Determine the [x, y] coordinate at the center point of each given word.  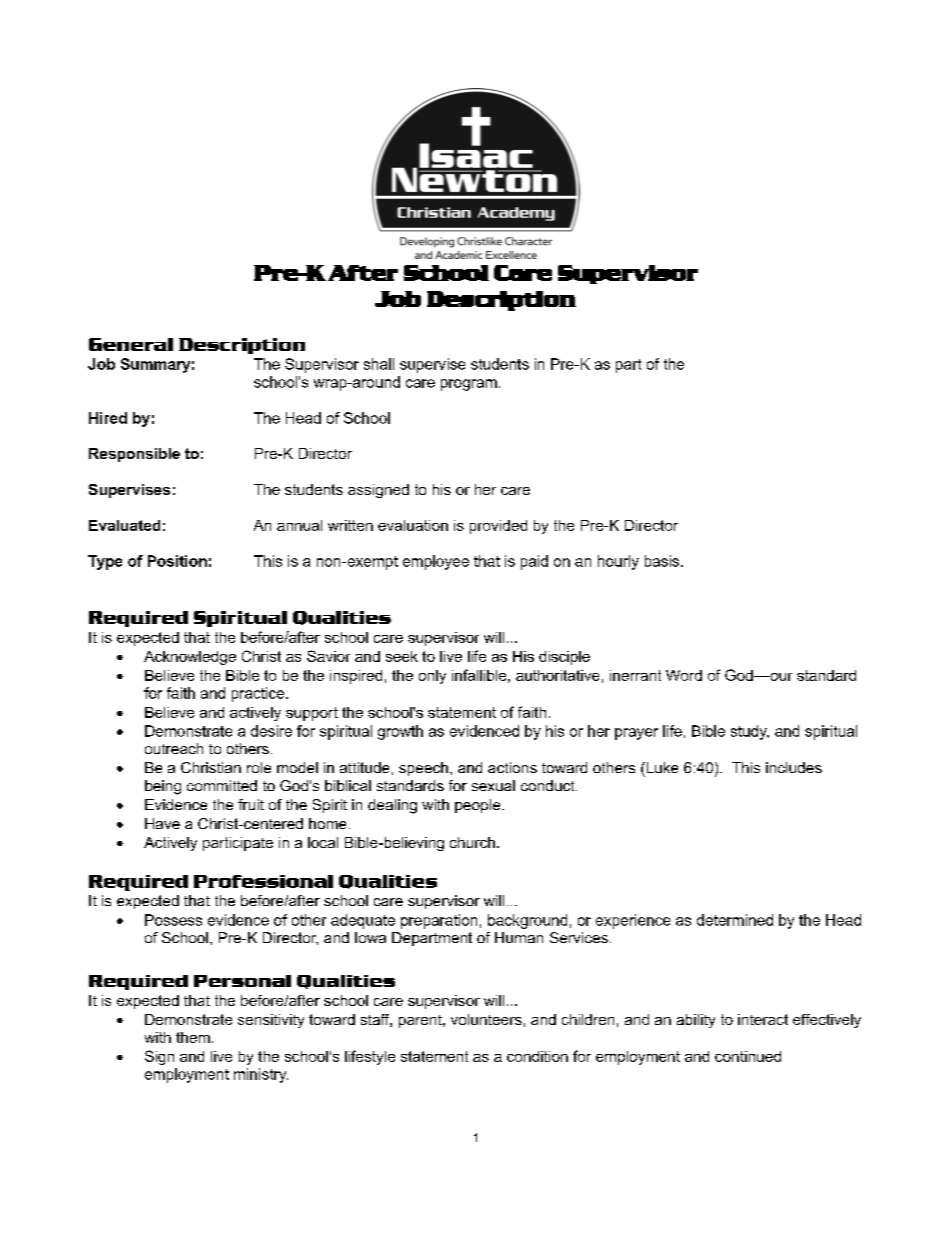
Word [684, 675]
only [432, 677]
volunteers [486, 1019]
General [131, 344]
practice [259, 694]
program [469, 385]
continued [748, 1056]
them [193, 1037]
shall [379, 364]
